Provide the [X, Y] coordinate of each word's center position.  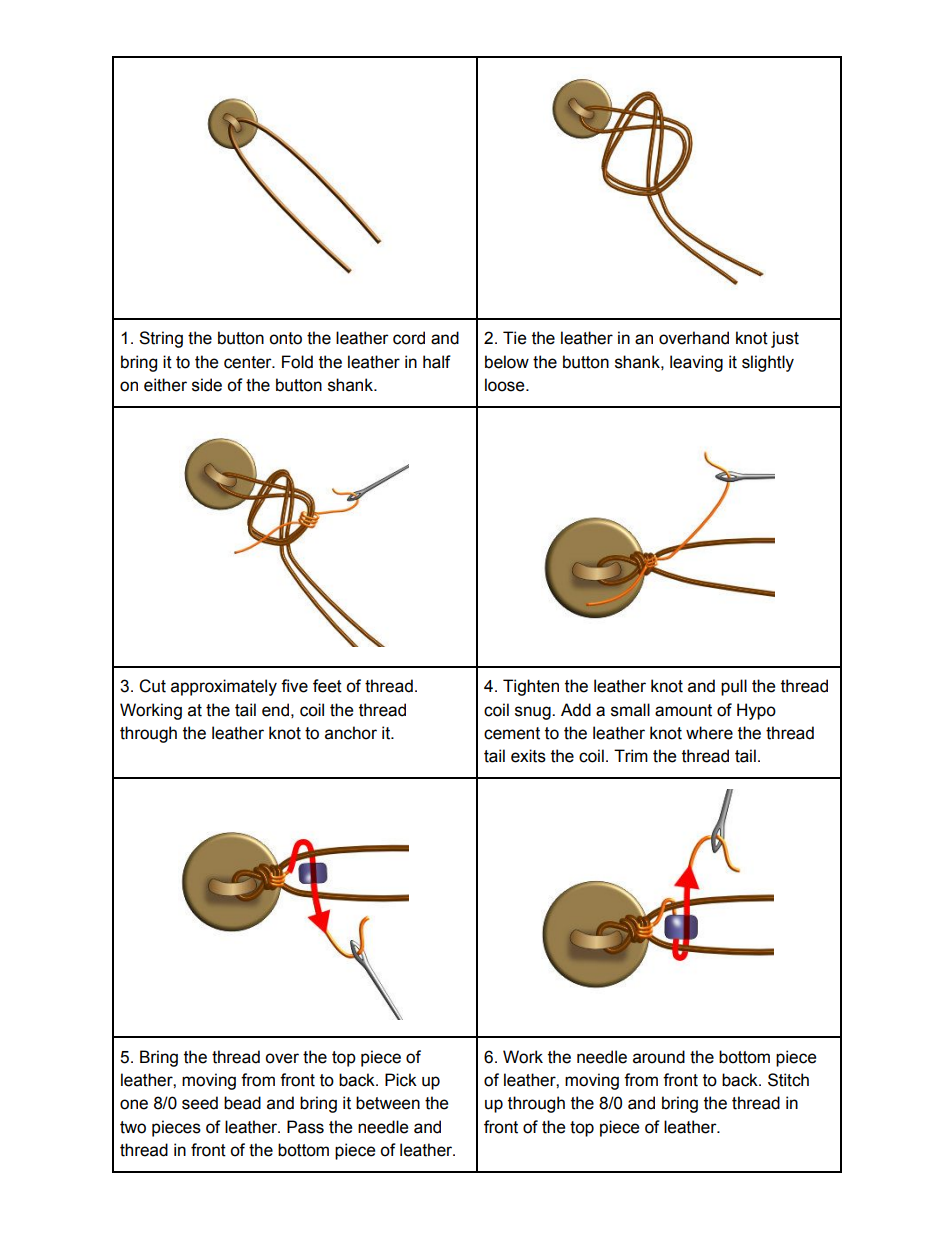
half [437, 362]
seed [200, 1103]
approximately [224, 687]
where [709, 733]
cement [512, 733]
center [249, 362]
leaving [696, 363]
